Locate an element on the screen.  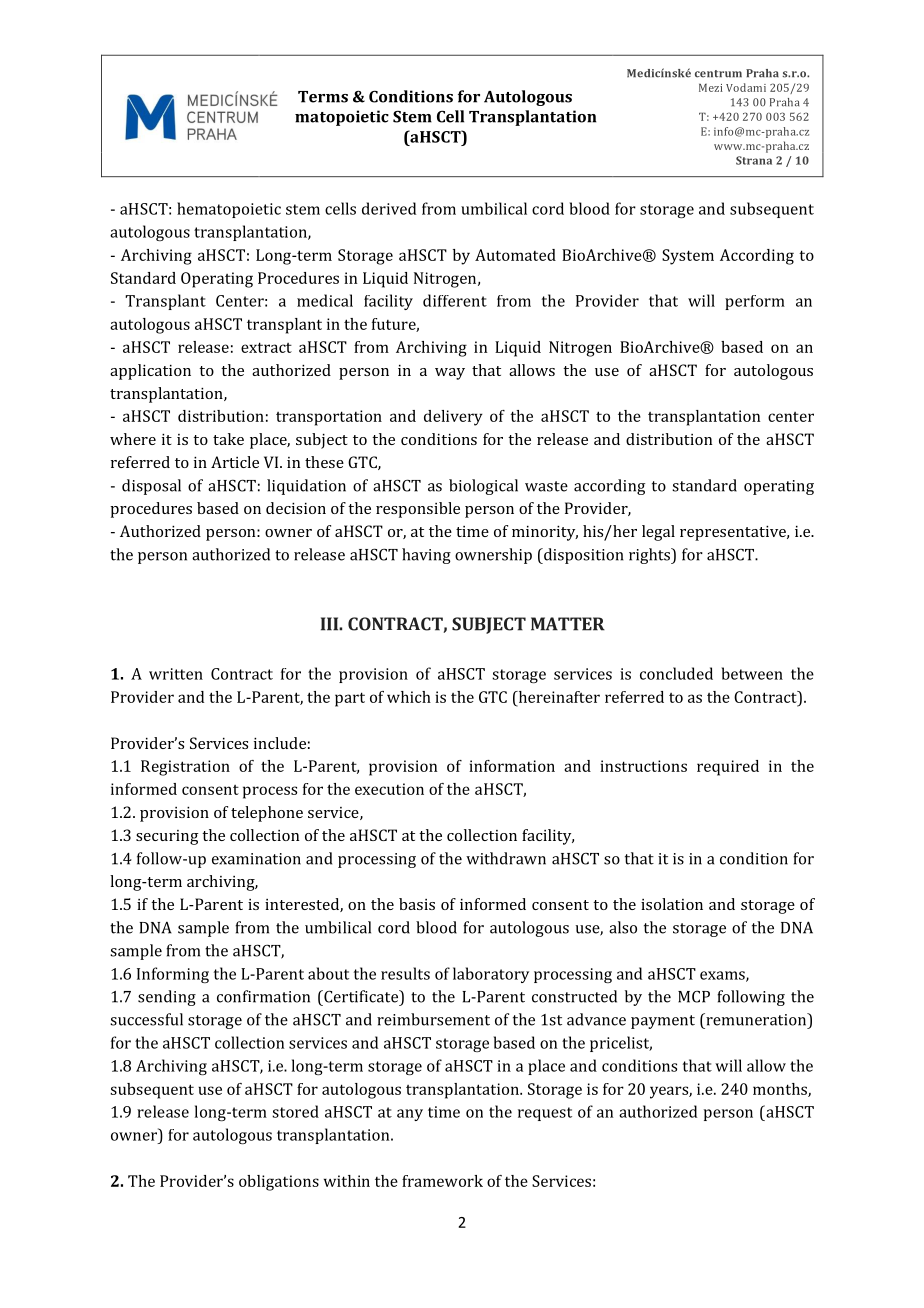
way is located at coordinates (450, 374).
